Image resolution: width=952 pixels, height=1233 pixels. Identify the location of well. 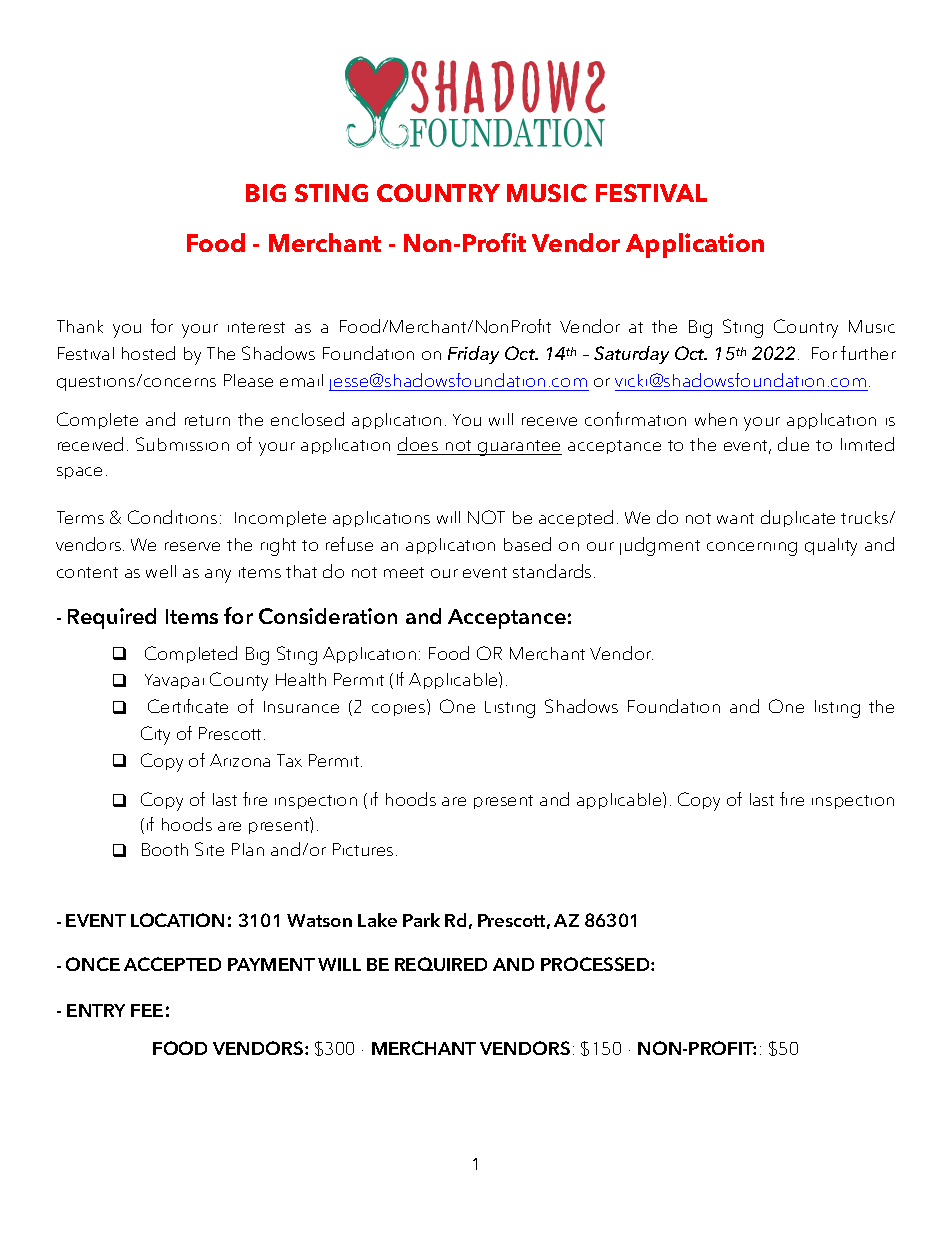
(161, 571).
